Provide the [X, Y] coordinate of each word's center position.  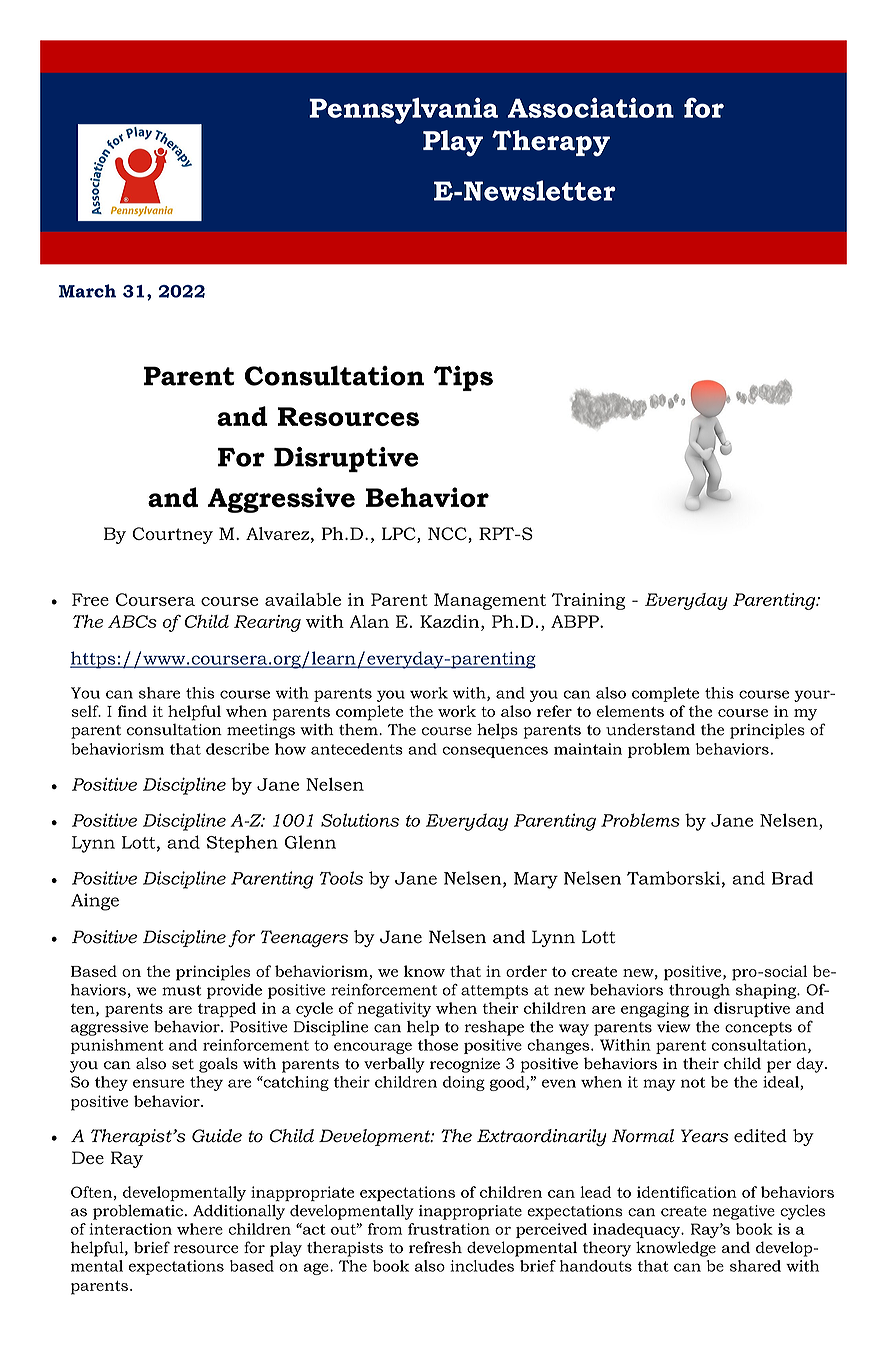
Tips [463, 378]
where [200, 1229]
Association [591, 108]
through [699, 991]
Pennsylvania [403, 111]
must [182, 990]
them [359, 729]
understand [650, 729]
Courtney [172, 535]
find [132, 711]
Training [588, 601]
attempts [494, 992]
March [87, 291]
